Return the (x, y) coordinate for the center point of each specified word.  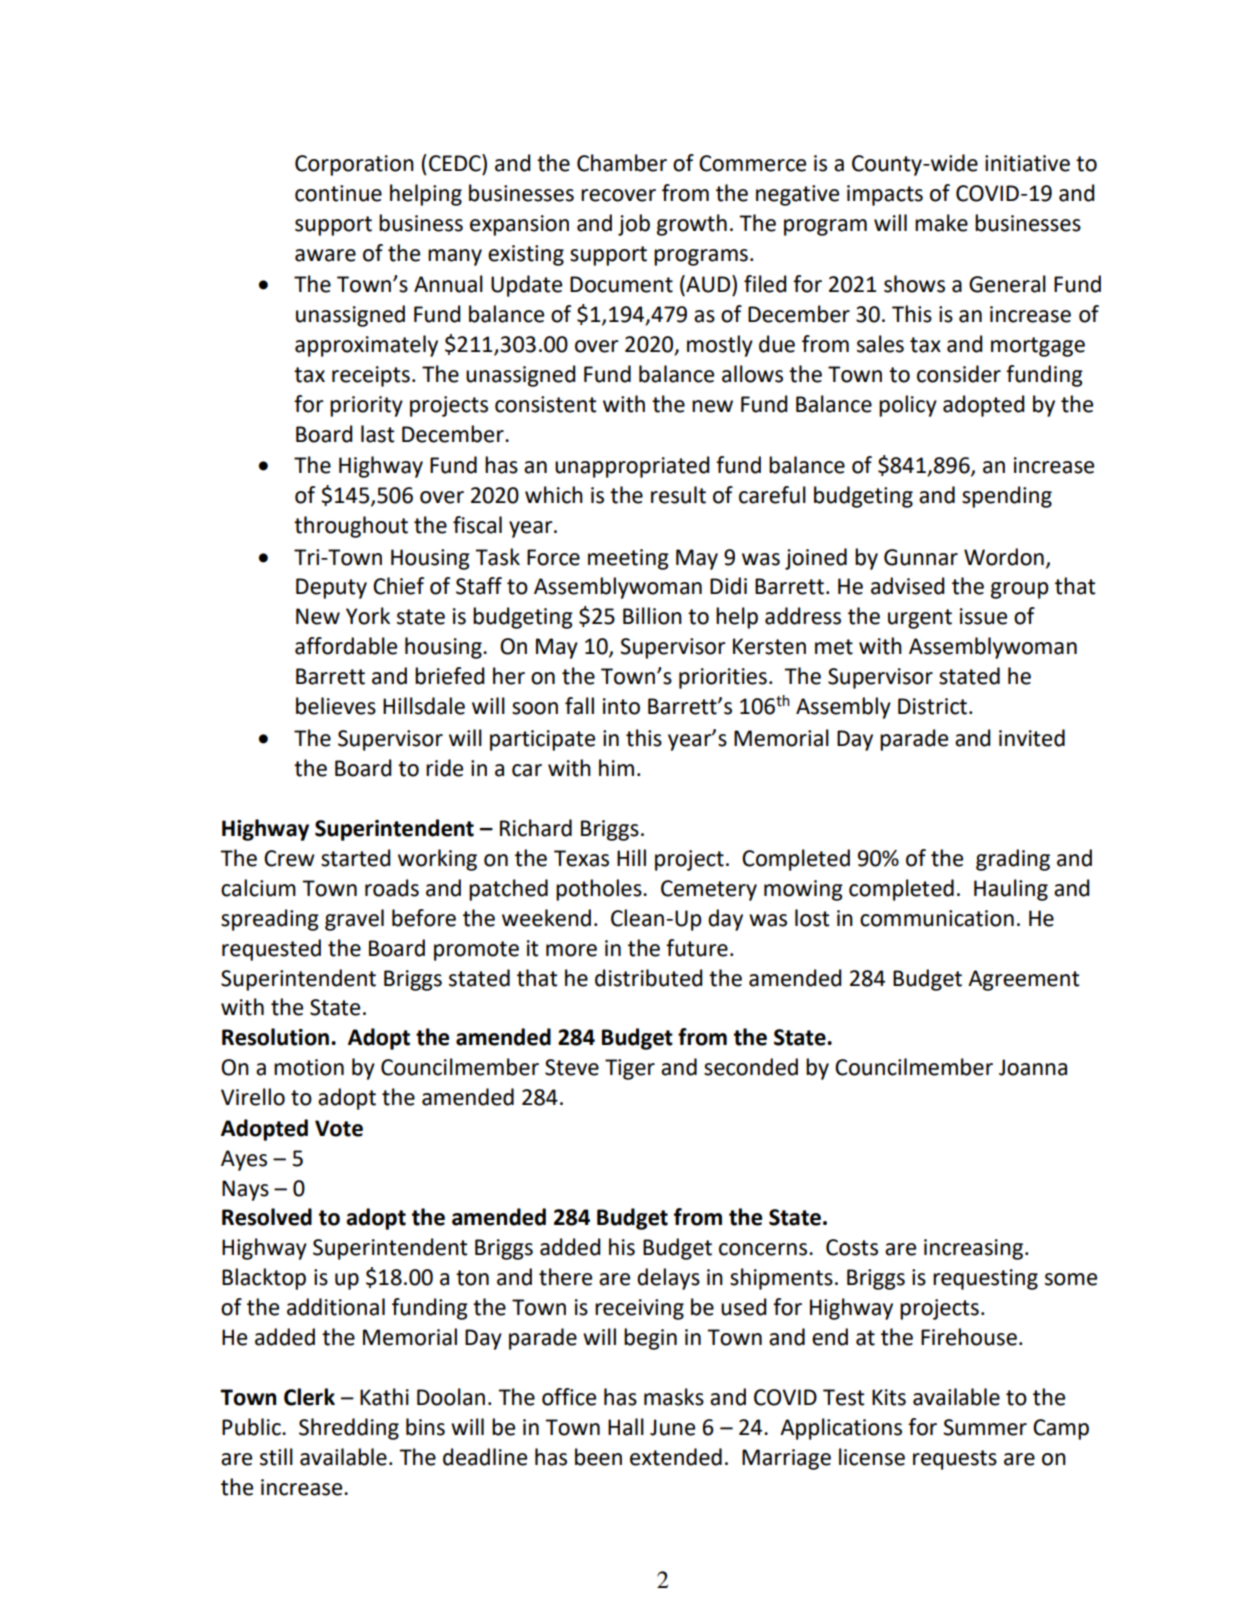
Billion (652, 616)
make (941, 223)
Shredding (349, 1429)
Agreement (1023, 980)
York (368, 616)
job (634, 225)
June (672, 1427)
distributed (649, 978)
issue (983, 616)
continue (338, 193)
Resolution (275, 1037)
